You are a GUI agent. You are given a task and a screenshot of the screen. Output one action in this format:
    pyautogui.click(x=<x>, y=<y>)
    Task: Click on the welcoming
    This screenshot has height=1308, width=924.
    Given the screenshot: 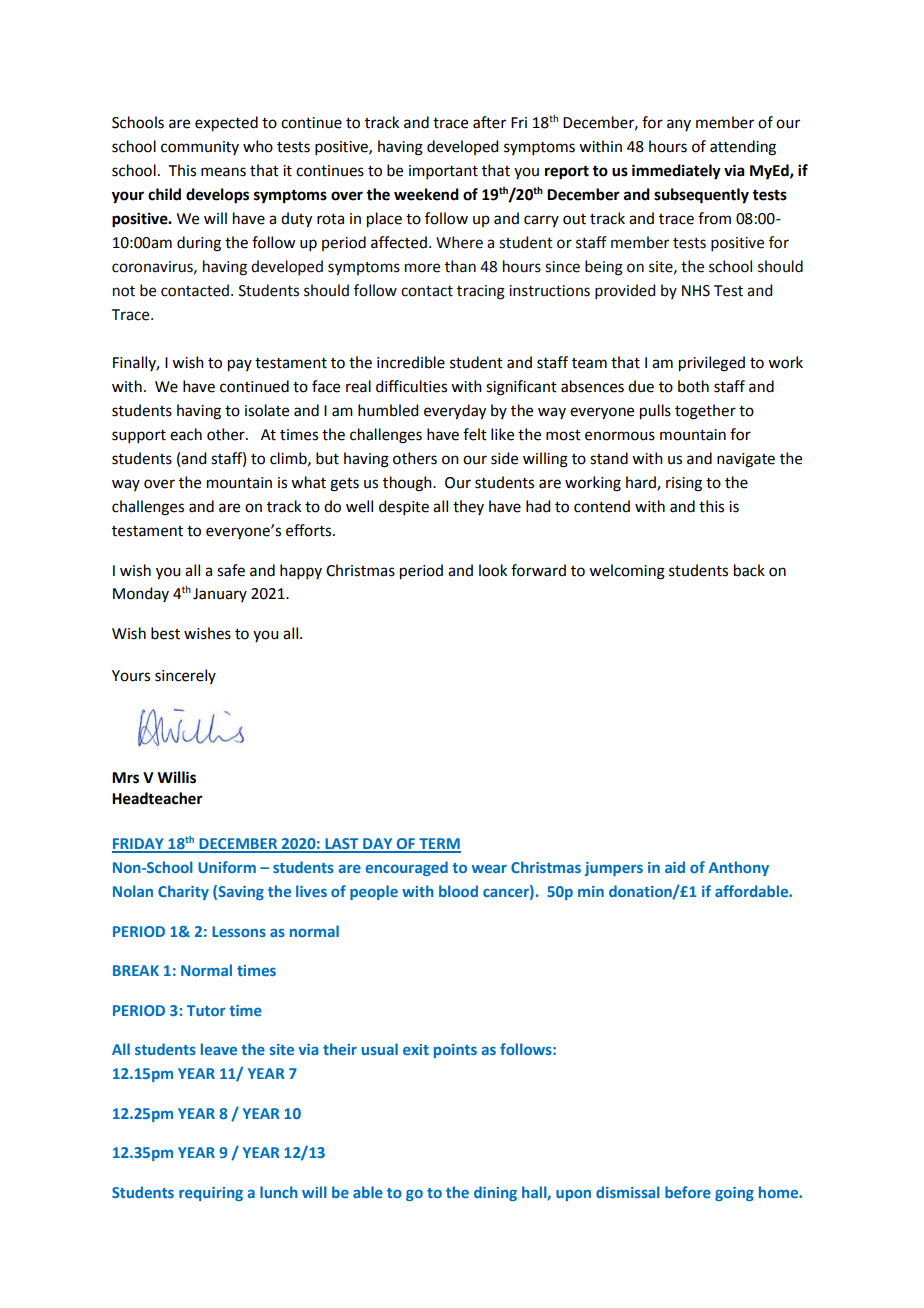 What is the action you would take?
    pyautogui.click(x=627, y=572)
